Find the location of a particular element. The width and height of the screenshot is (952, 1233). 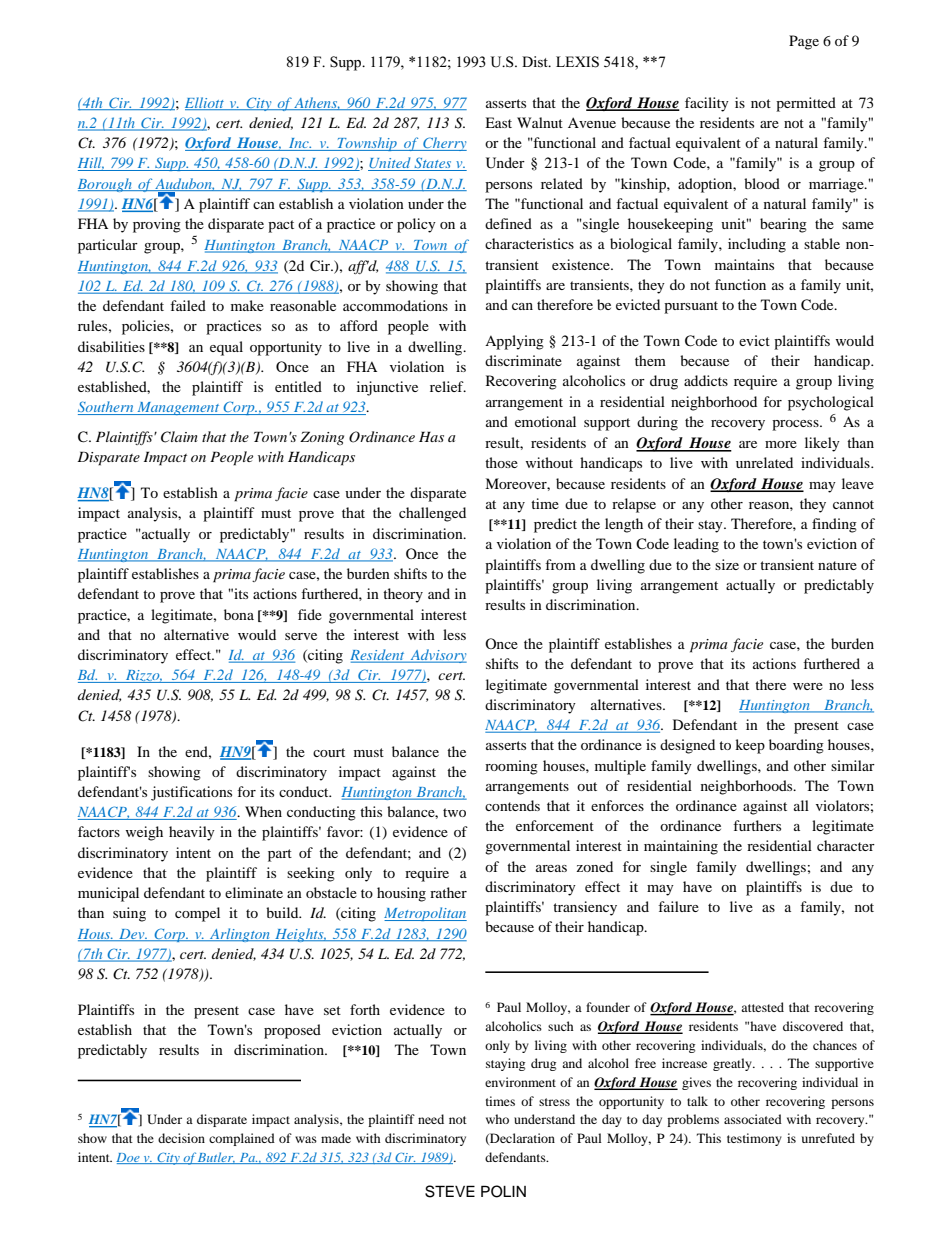

Dist is located at coordinates (536, 62).
